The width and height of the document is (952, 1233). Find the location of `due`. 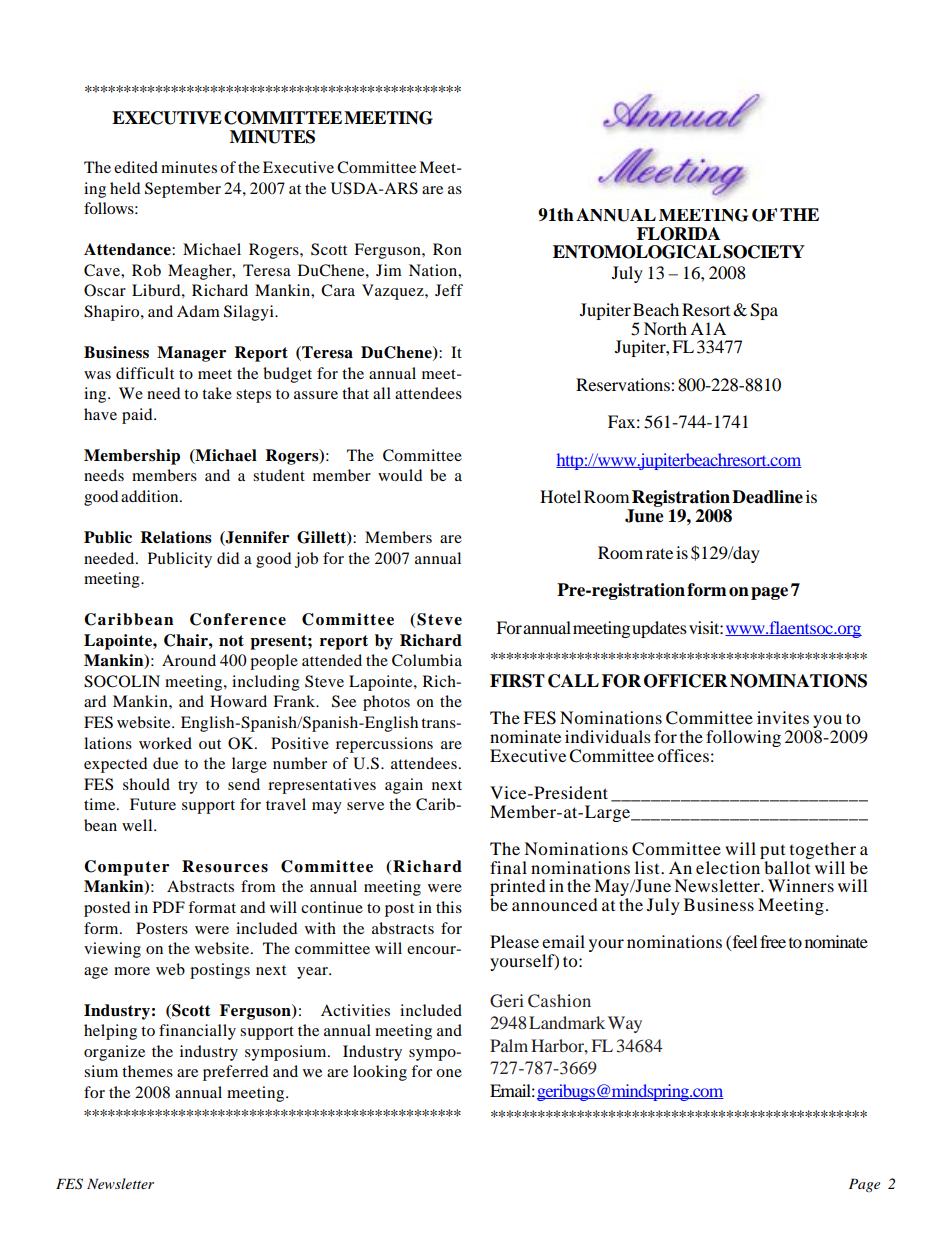

due is located at coordinates (165, 763).
